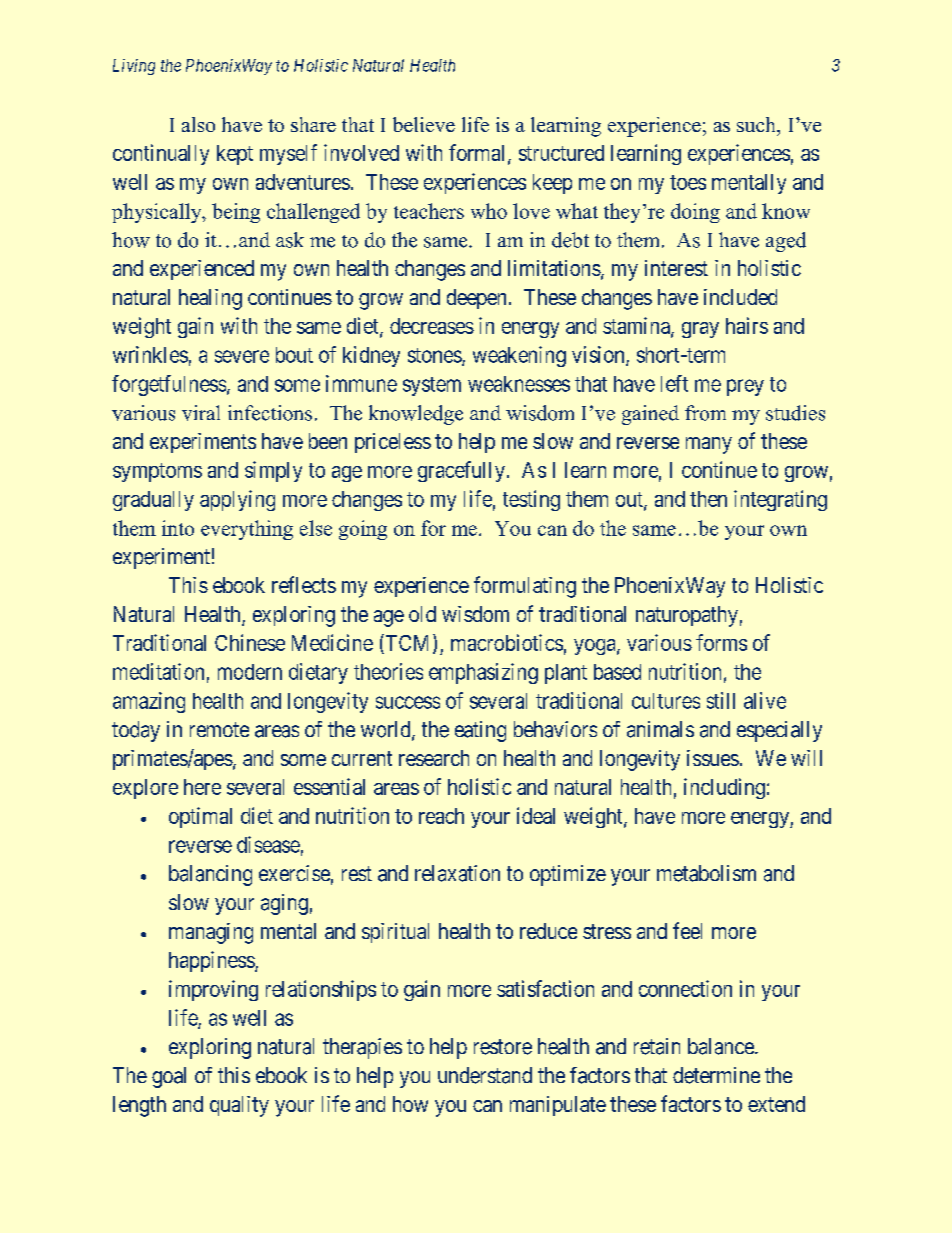 The width and height of the image is (952, 1233). What do you see at coordinates (169, 1077) in the image?
I see `goal` at bounding box center [169, 1077].
